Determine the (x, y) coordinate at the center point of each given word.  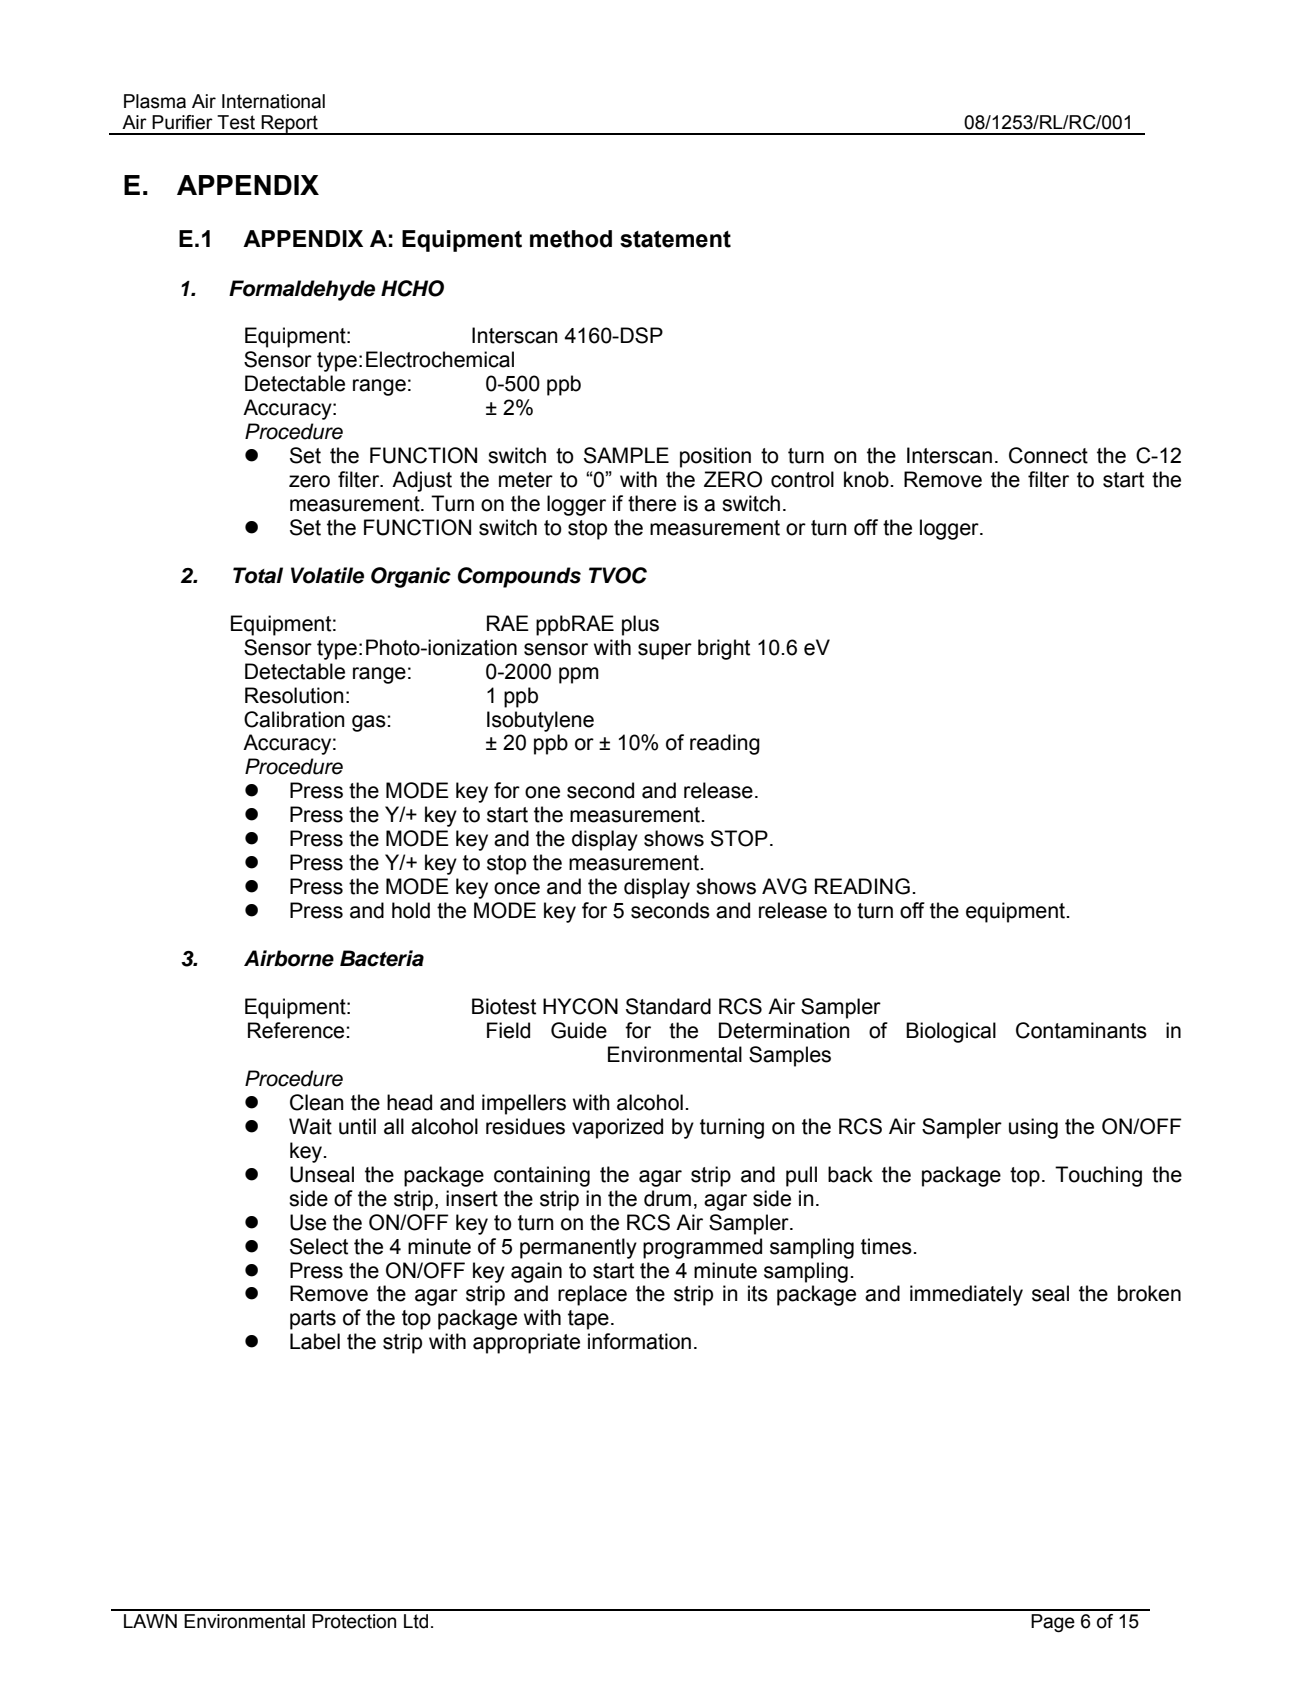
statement (675, 239)
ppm (579, 675)
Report (289, 125)
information (639, 1341)
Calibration (294, 719)
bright (724, 649)
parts (313, 1320)
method (571, 239)
